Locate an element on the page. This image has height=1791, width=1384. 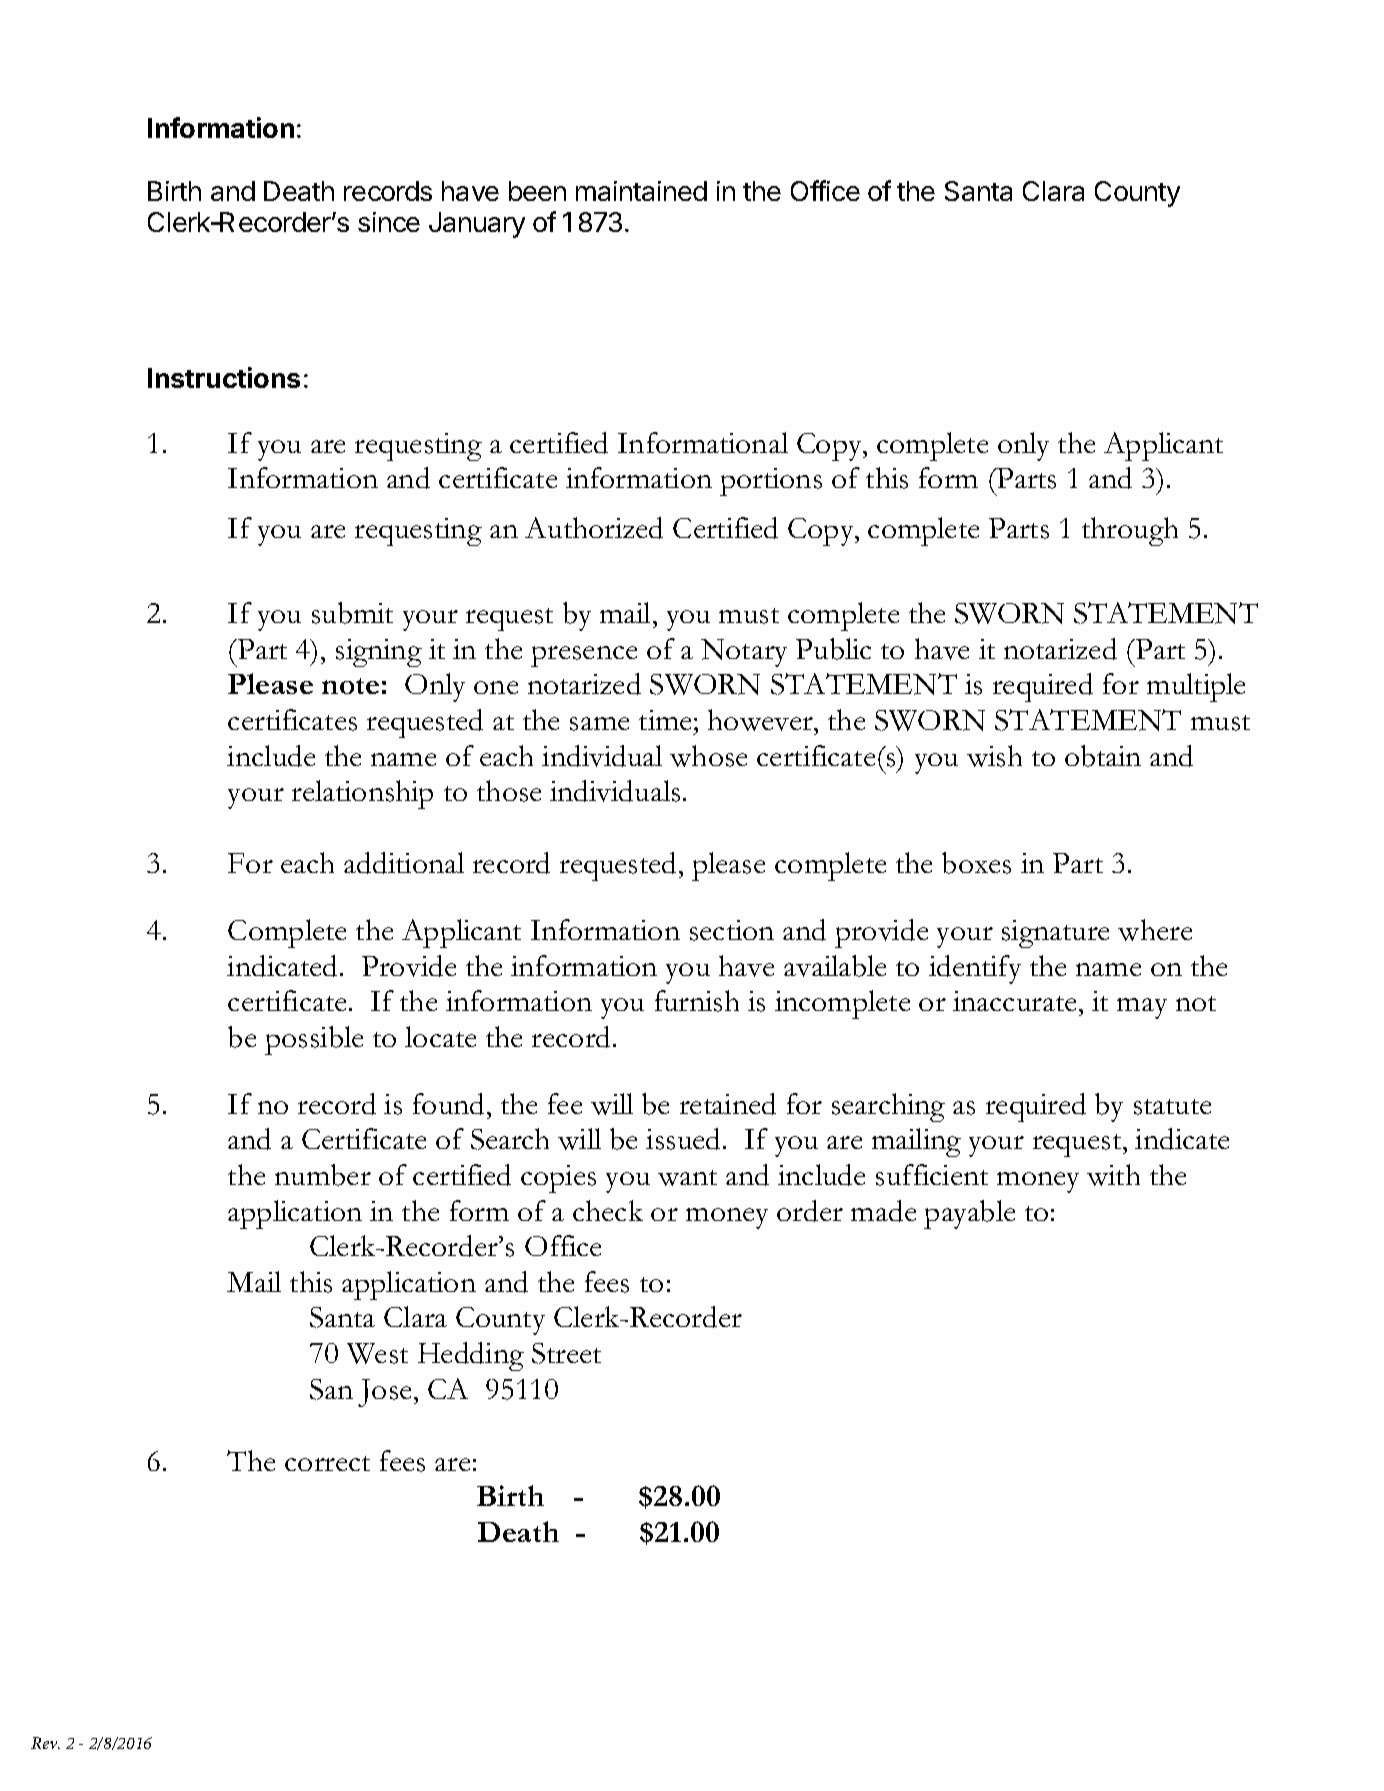
number is located at coordinates (323, 1175).
